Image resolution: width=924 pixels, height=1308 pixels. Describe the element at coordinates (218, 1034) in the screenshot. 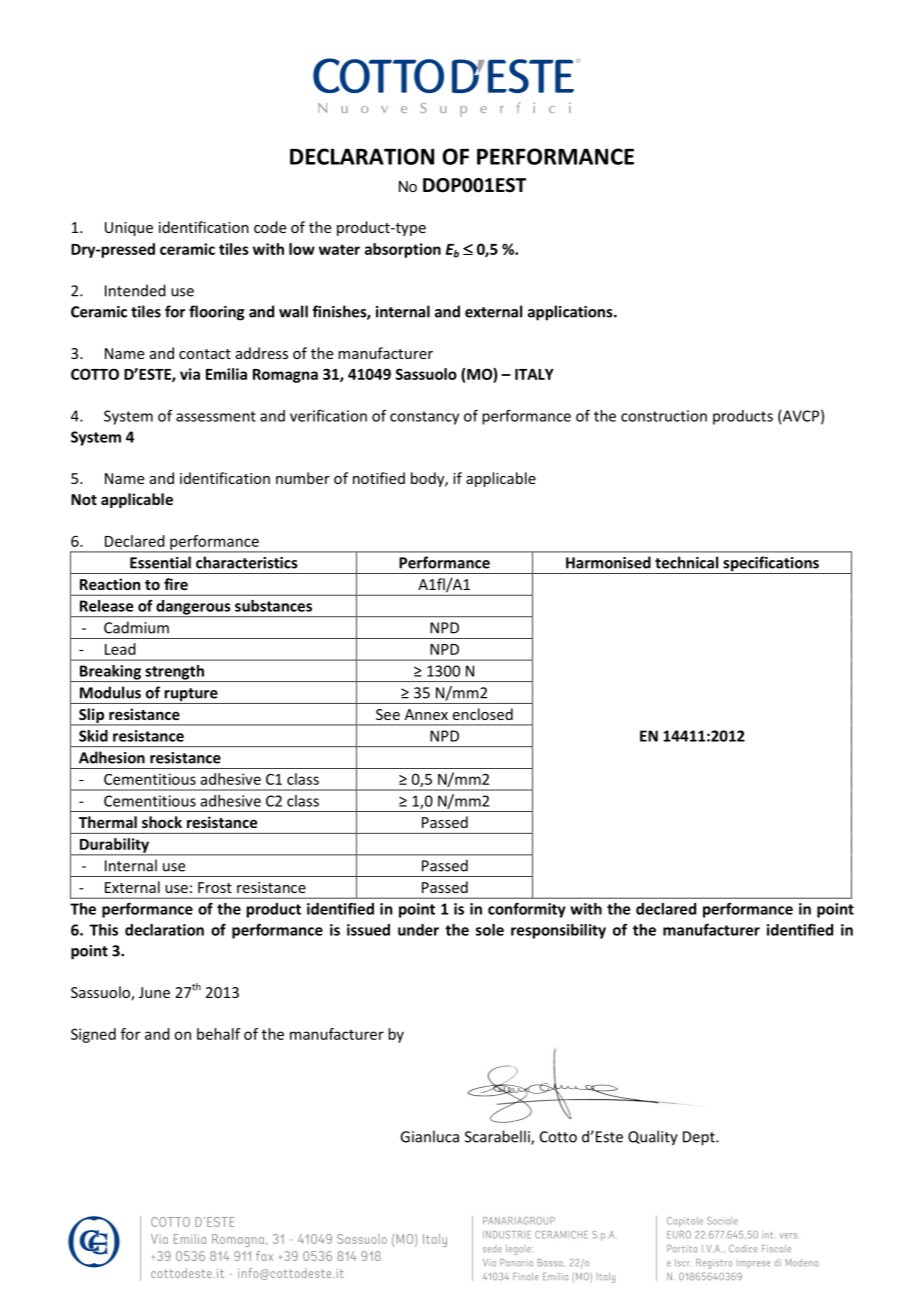

I see `behalf` at that location.
